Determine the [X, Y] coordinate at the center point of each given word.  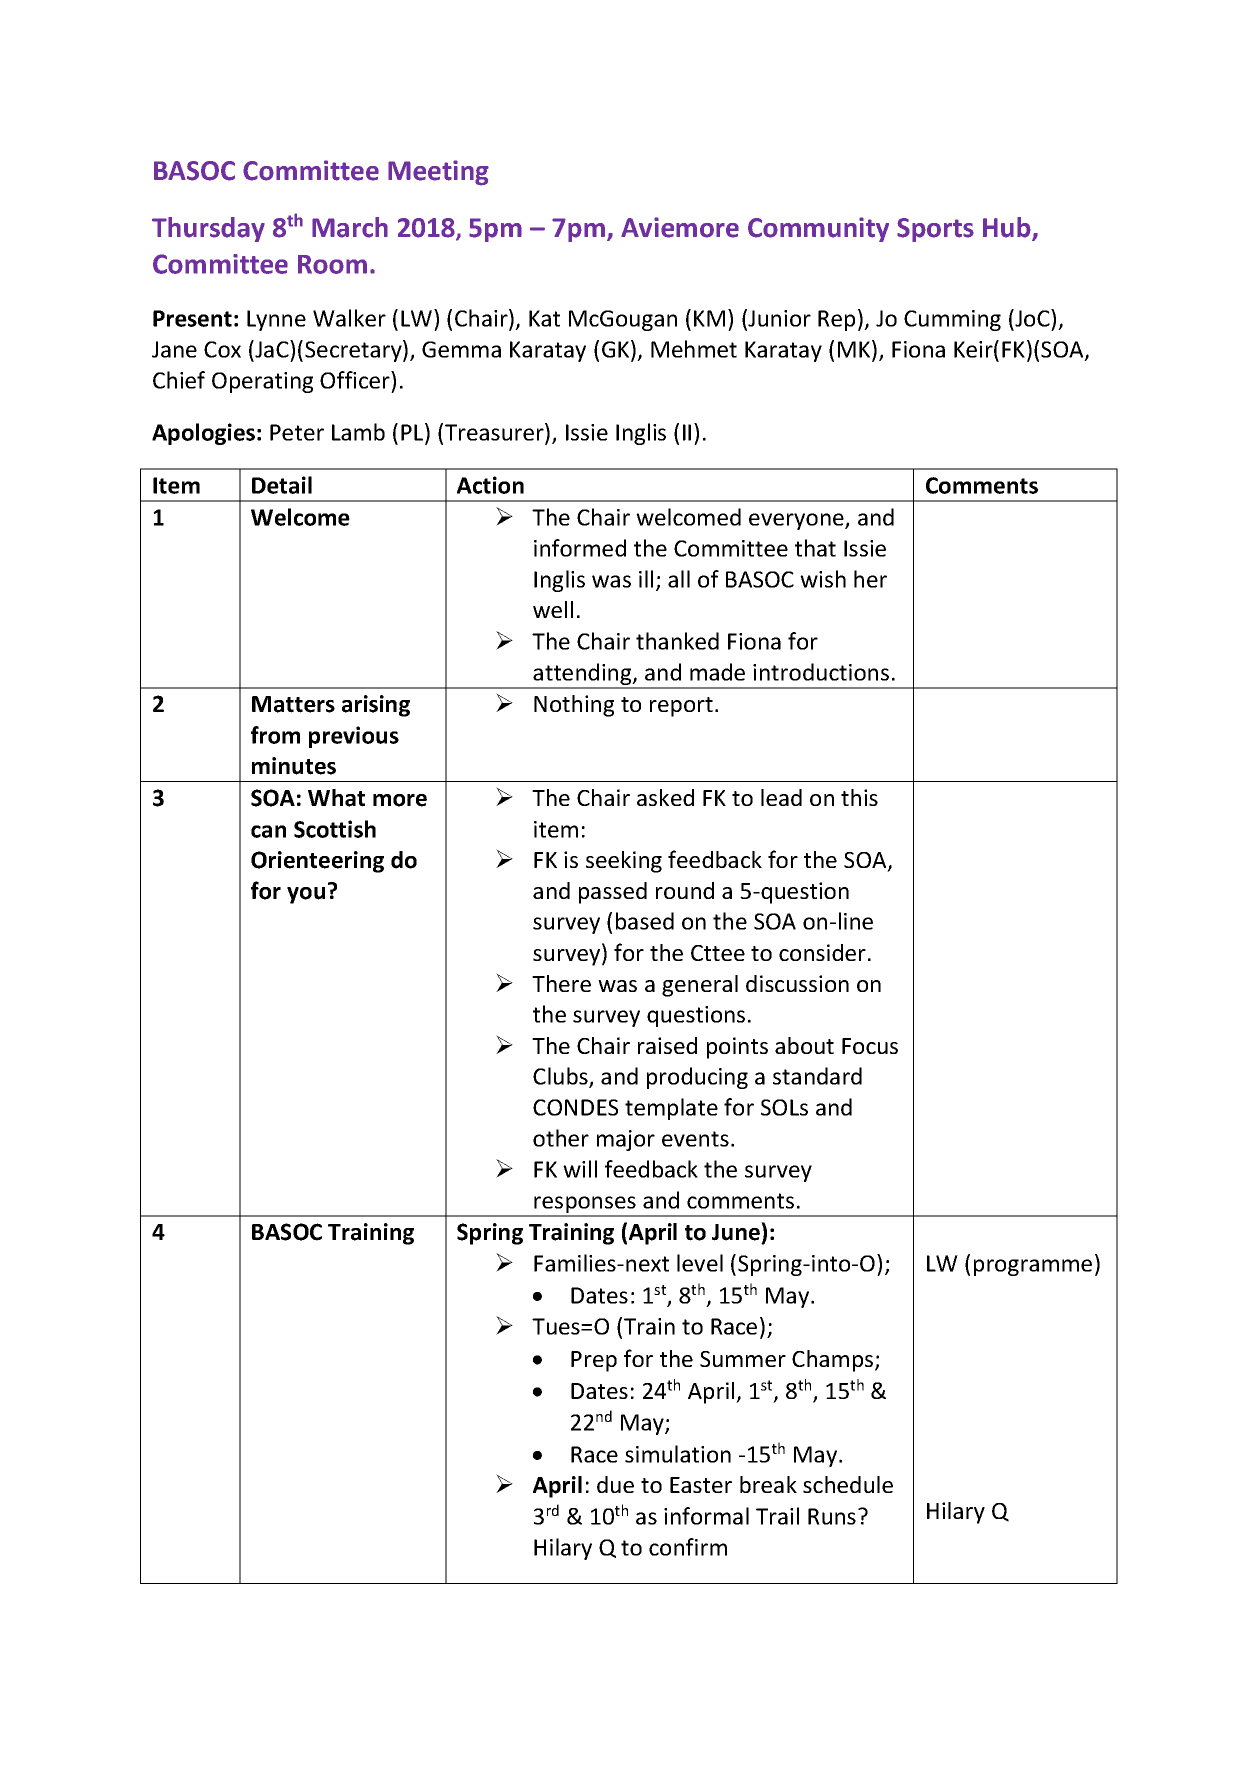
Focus [870, 1046]
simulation [678, 1454]
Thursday [208, 229]
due [615, 1484]
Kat [544, 318]
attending [583, 675]
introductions [821, 672]
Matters [293, 704]
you [306, 895]
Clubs [561, 1077]
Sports [935, 230]
